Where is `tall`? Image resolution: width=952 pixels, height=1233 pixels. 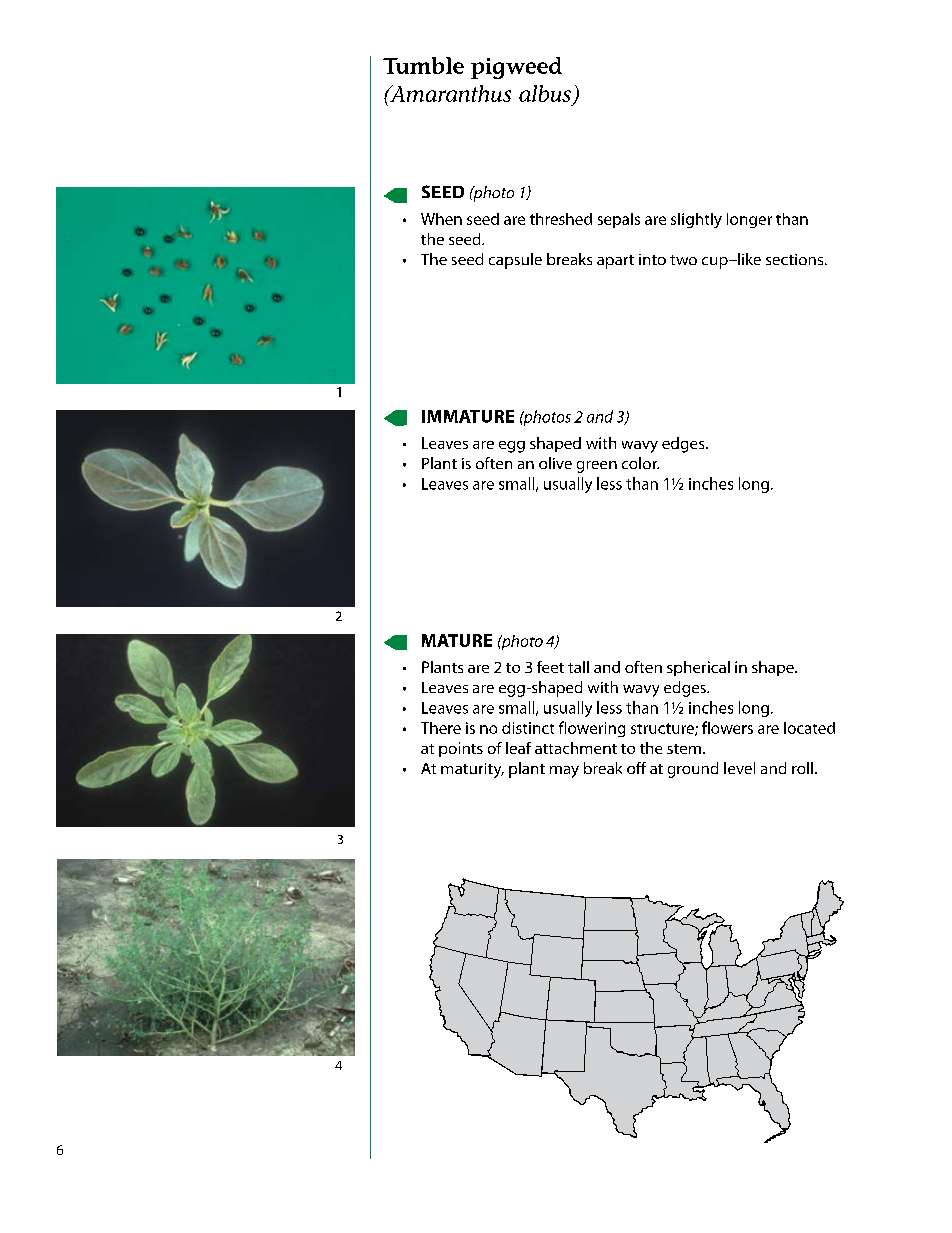
tall is located at coordinates (578, 667).
